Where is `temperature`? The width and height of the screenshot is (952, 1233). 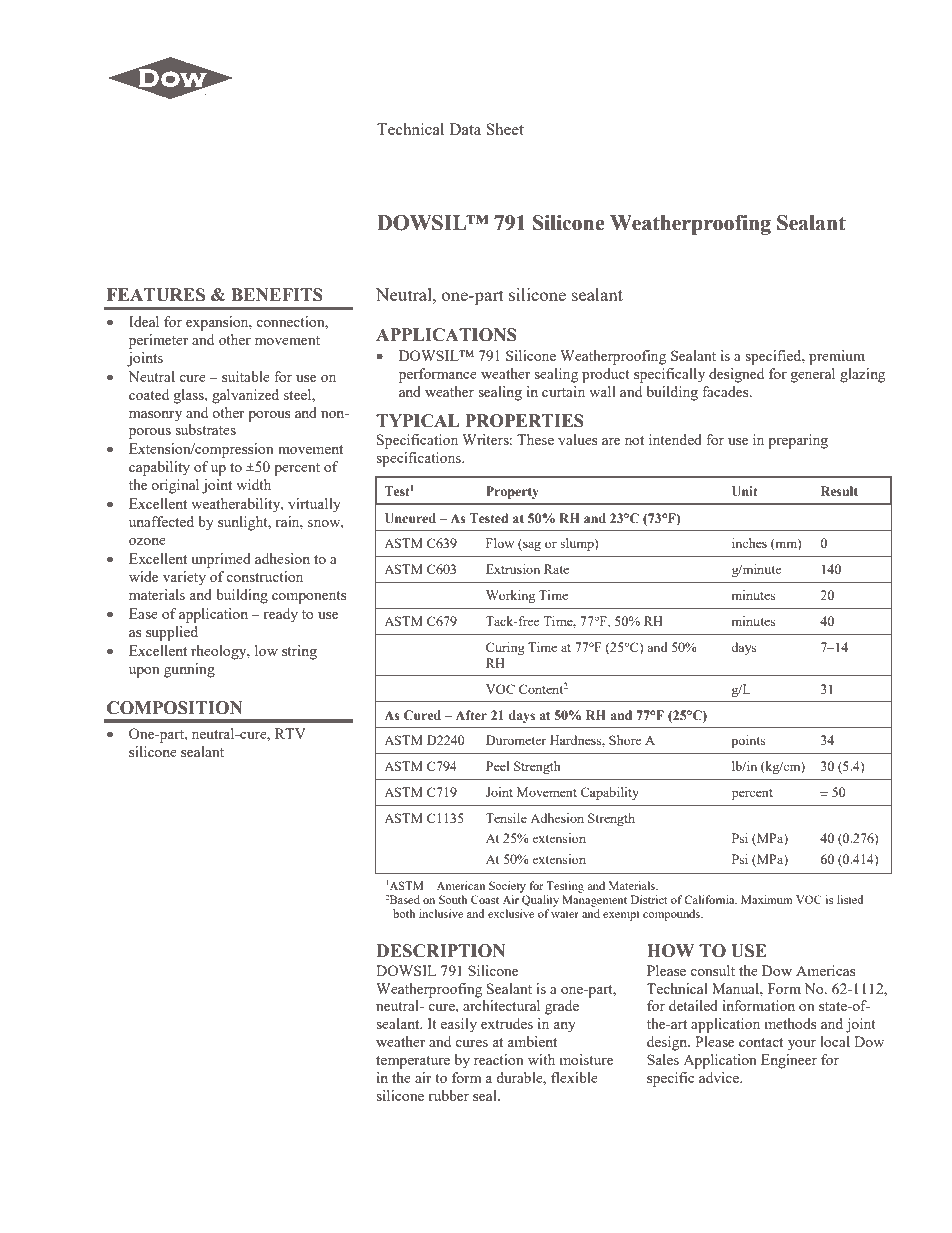
temperature is located at coordinates (413, 1062).
